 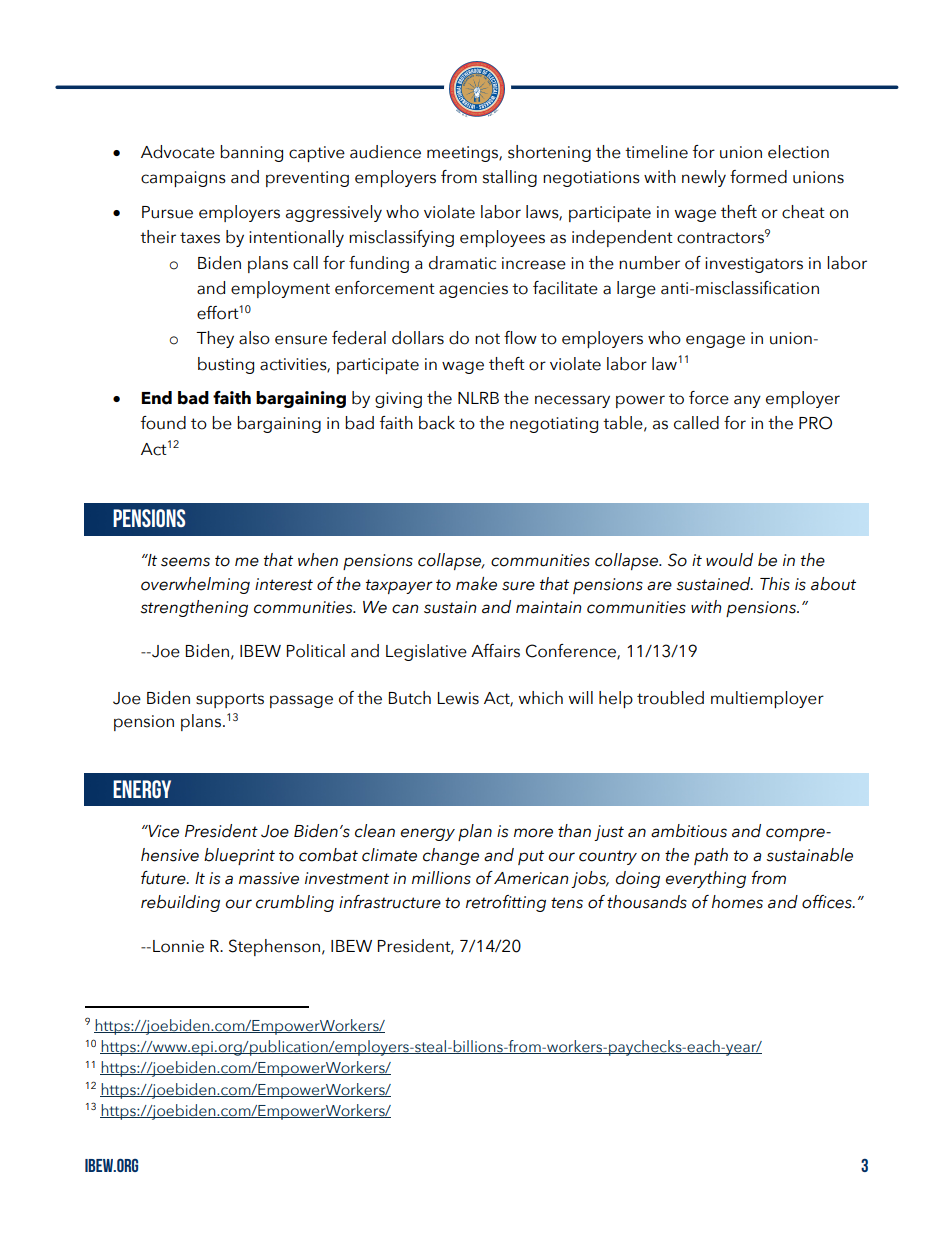 I want to click on supports, so click(x=230, y=700).
